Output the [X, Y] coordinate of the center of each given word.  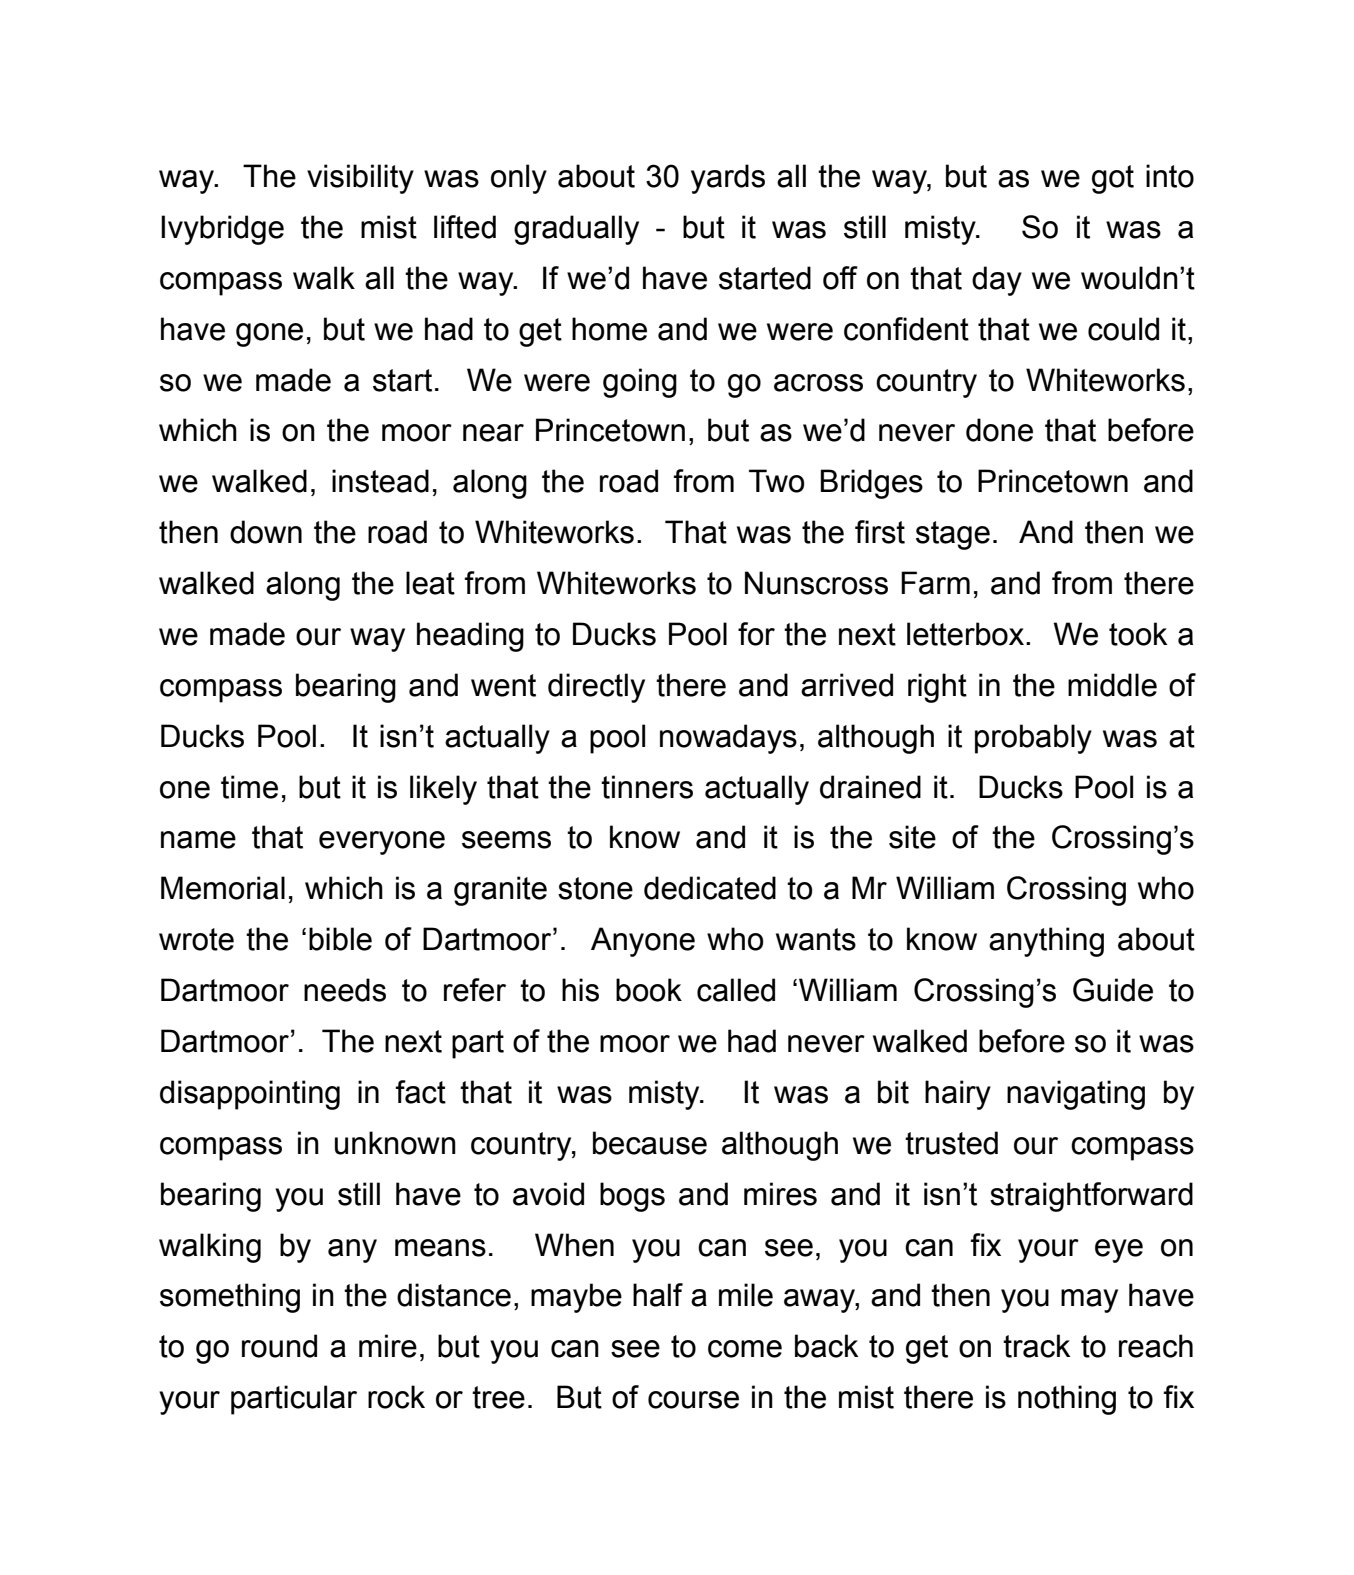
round [279, 1346]
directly [596, 688]
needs [345, 990]
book [649, 990]
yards [728, 179]
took [1138, 634]
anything [1046, 942]
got [1113, 179]
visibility [360, 179]
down [266, 532]
